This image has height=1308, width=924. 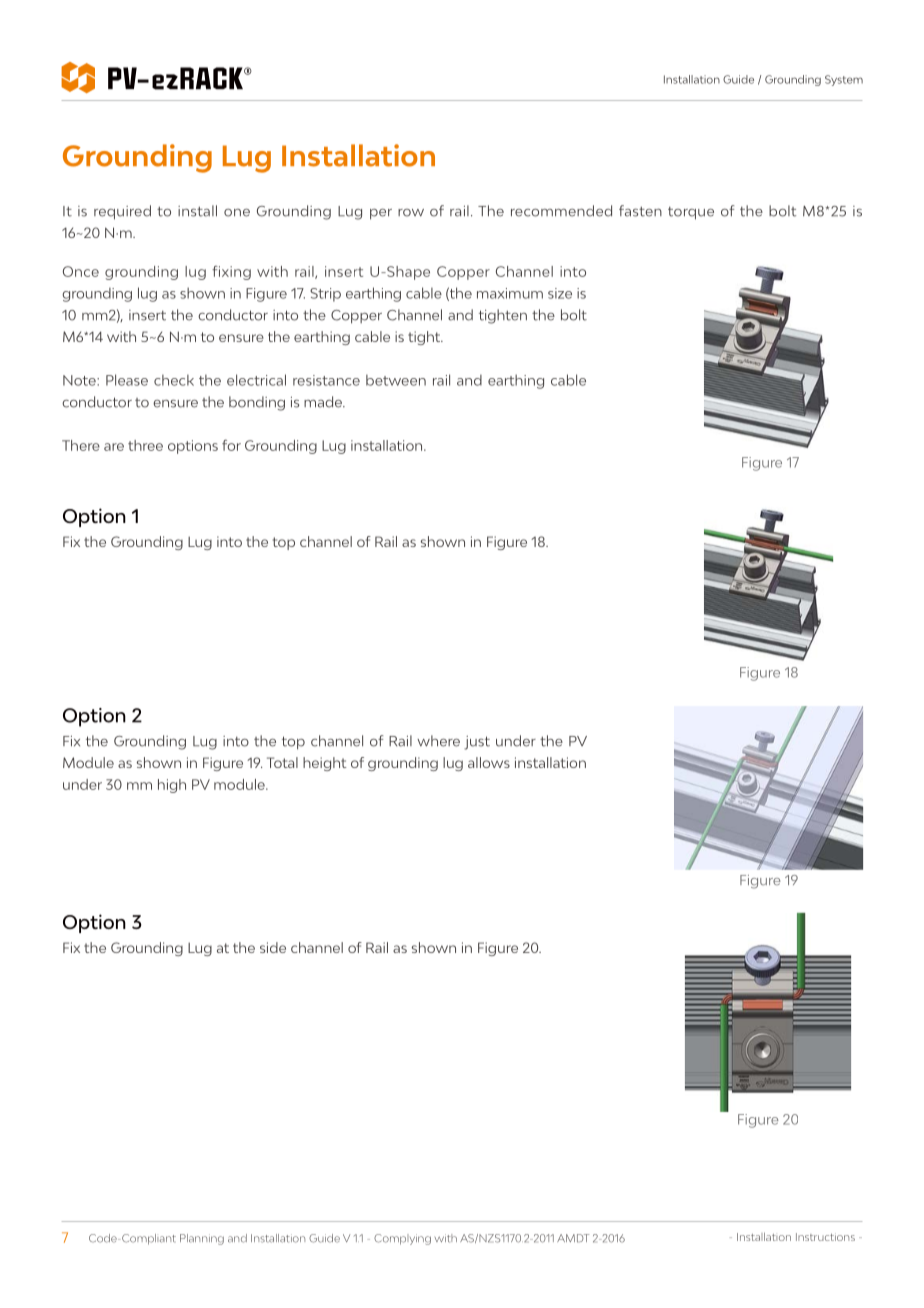 What do you see at coordinates (202, 1239) in the image?
I see `Planning` at bounding box center [202, 1239].
